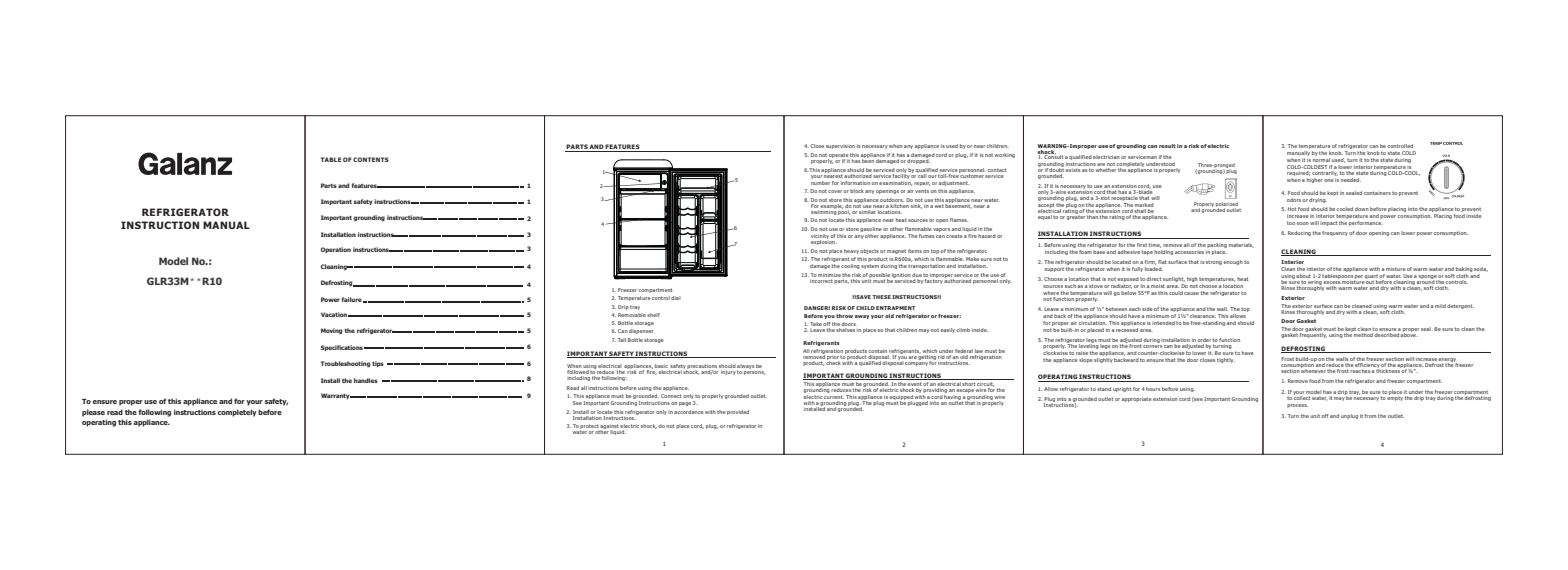 This screenshot has width=1568, height=570. Describe the element at coordinates (676, 298) in the screenshot. I see `dial` at that location.
